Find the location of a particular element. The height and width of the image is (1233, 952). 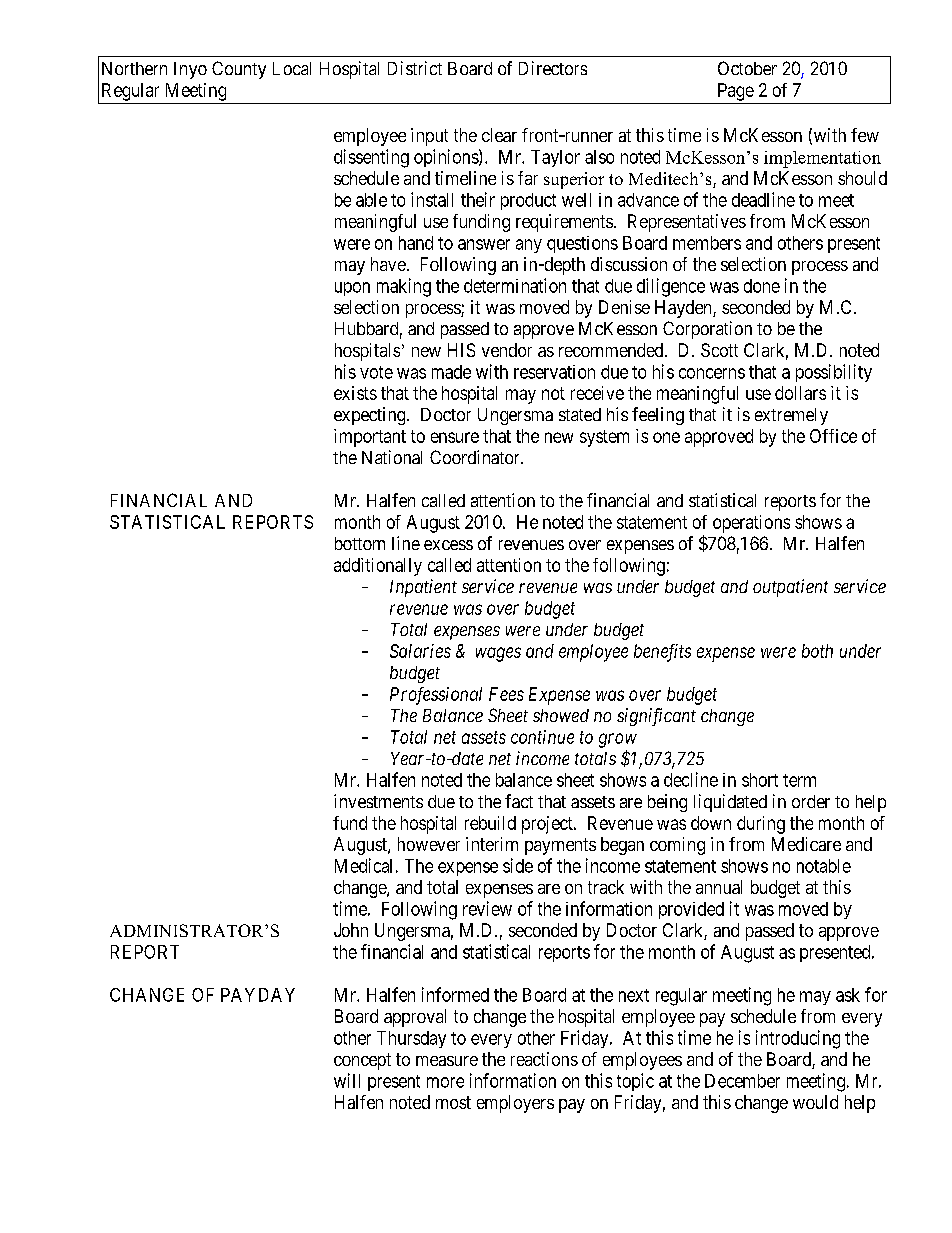

County is located at coordinates (239, 70).
